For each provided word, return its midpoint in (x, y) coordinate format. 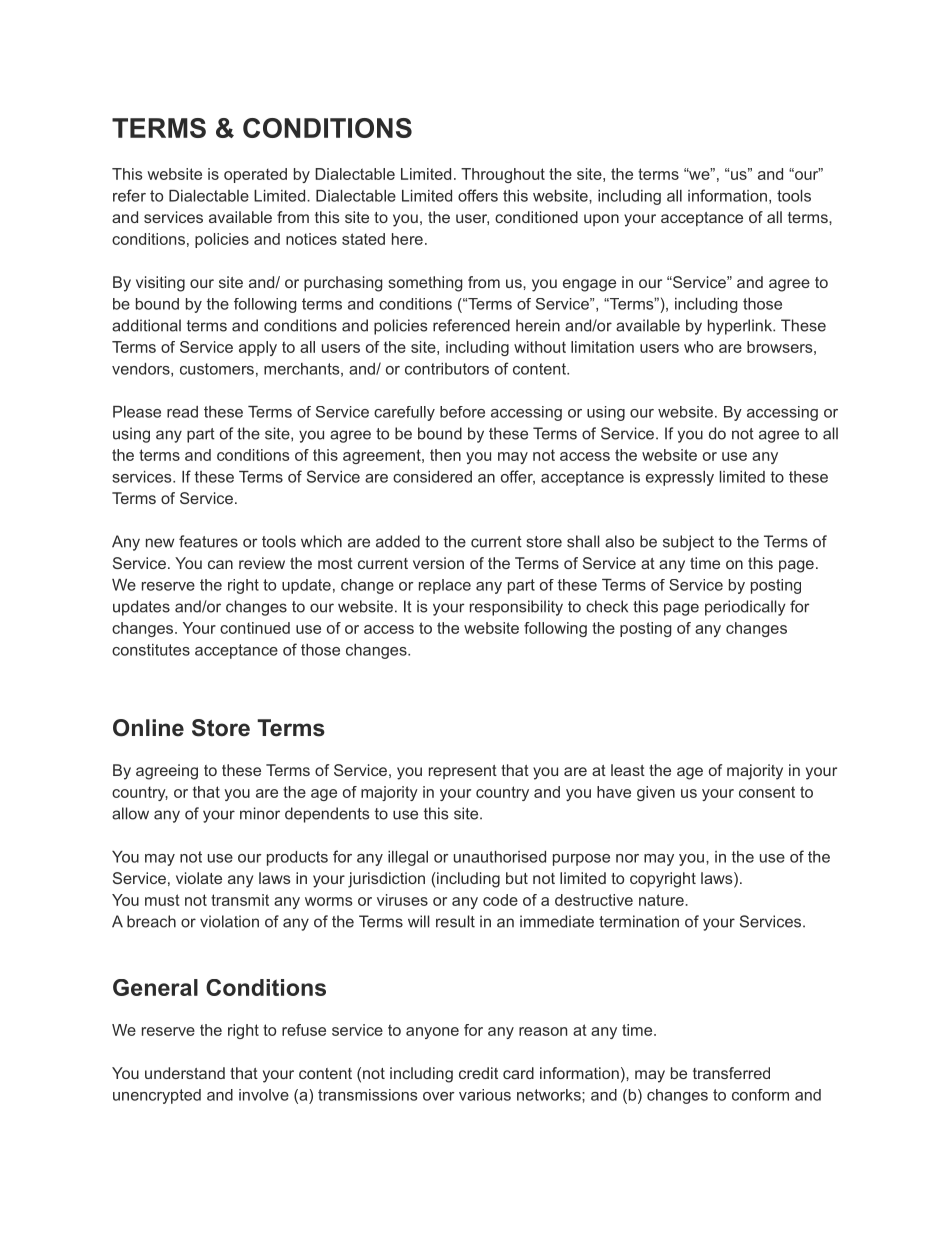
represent (463, 772)
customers (217, 369)
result (455, 921)
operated (255, 175)
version (438, 563)
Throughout (503, 175)
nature (662, 900)
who (698, 347)
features (208, 541)
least (628, 770)
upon (601, 220)
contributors (447, 369)
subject (688, 543)
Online (148, 728)
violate (199, 878)
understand (185, 1073)
